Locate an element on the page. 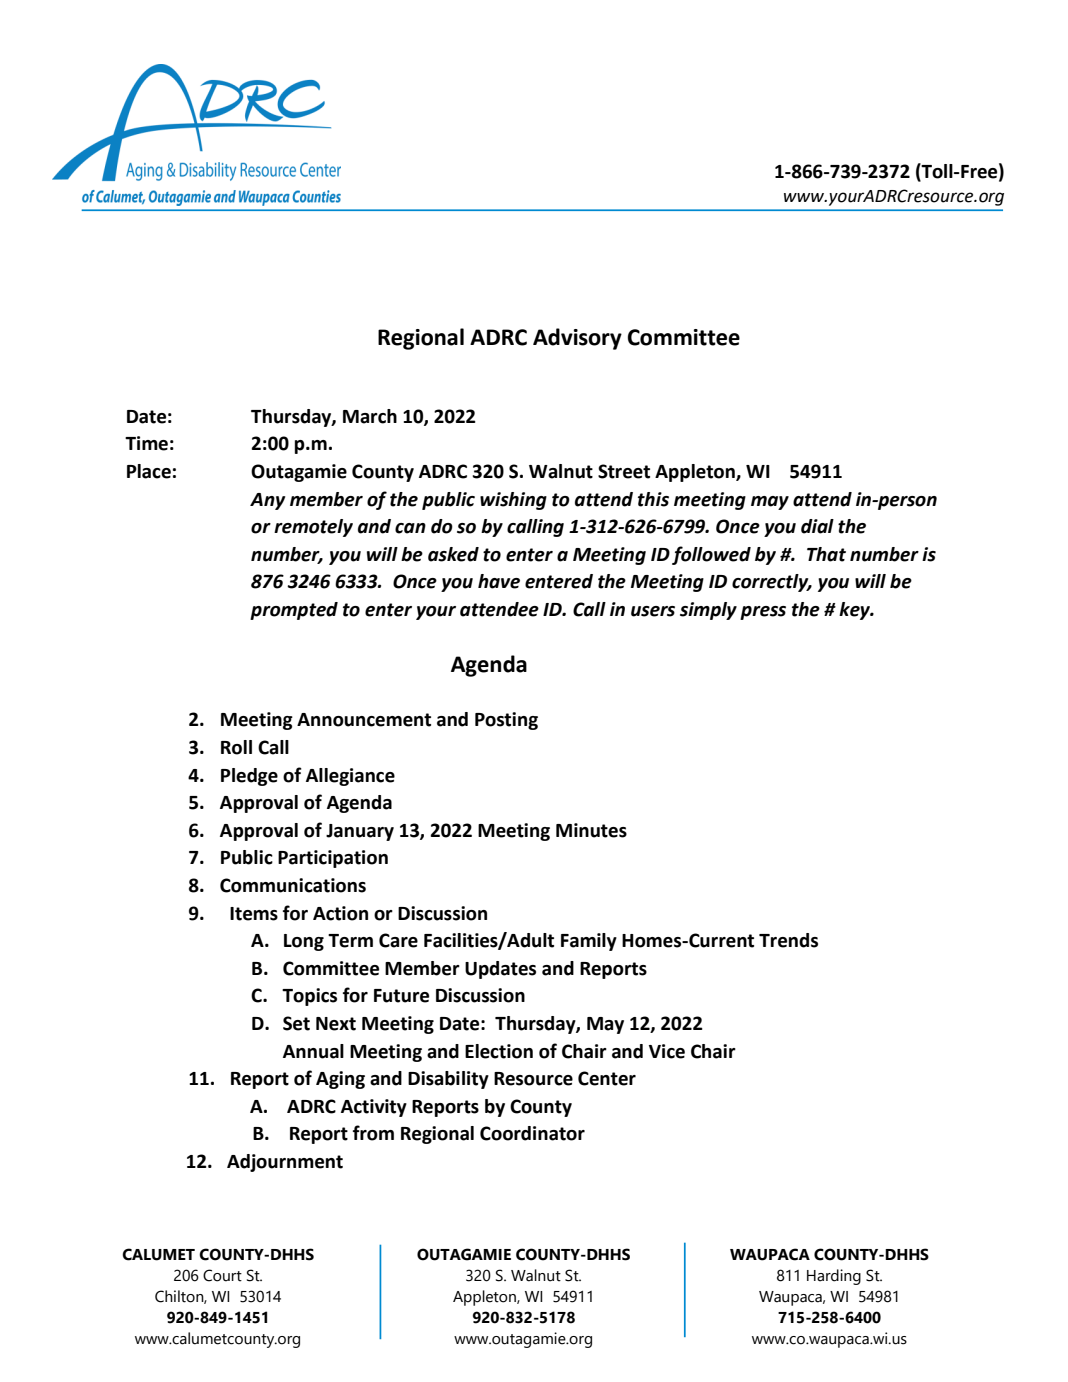  have is located at coordinates (499, 581).
